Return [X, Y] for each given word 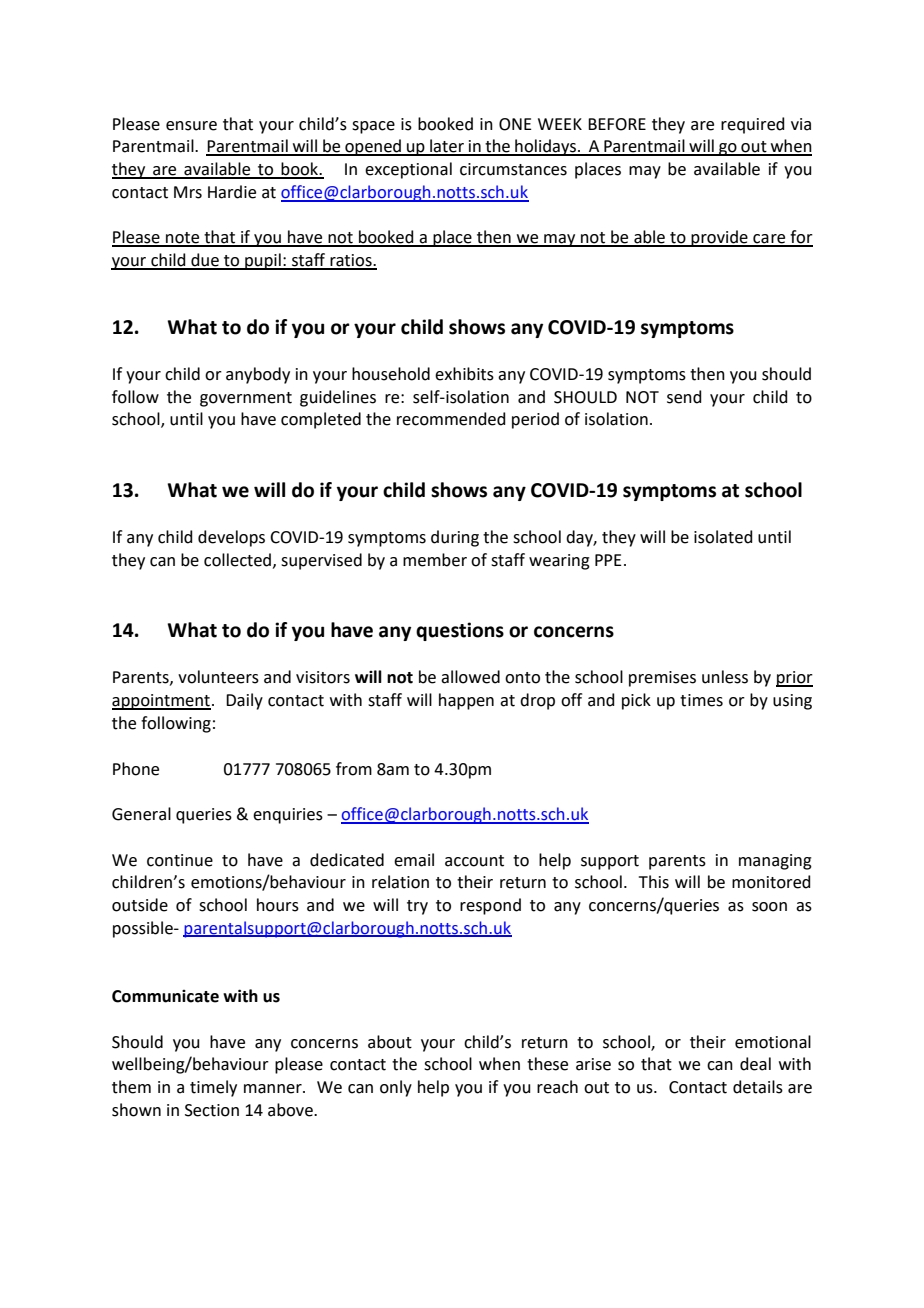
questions [460, 631]
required [753, 125]
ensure [191, 126]
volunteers [218, 677]
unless [725, 677]
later [447, 147]
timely [213, 1088]
